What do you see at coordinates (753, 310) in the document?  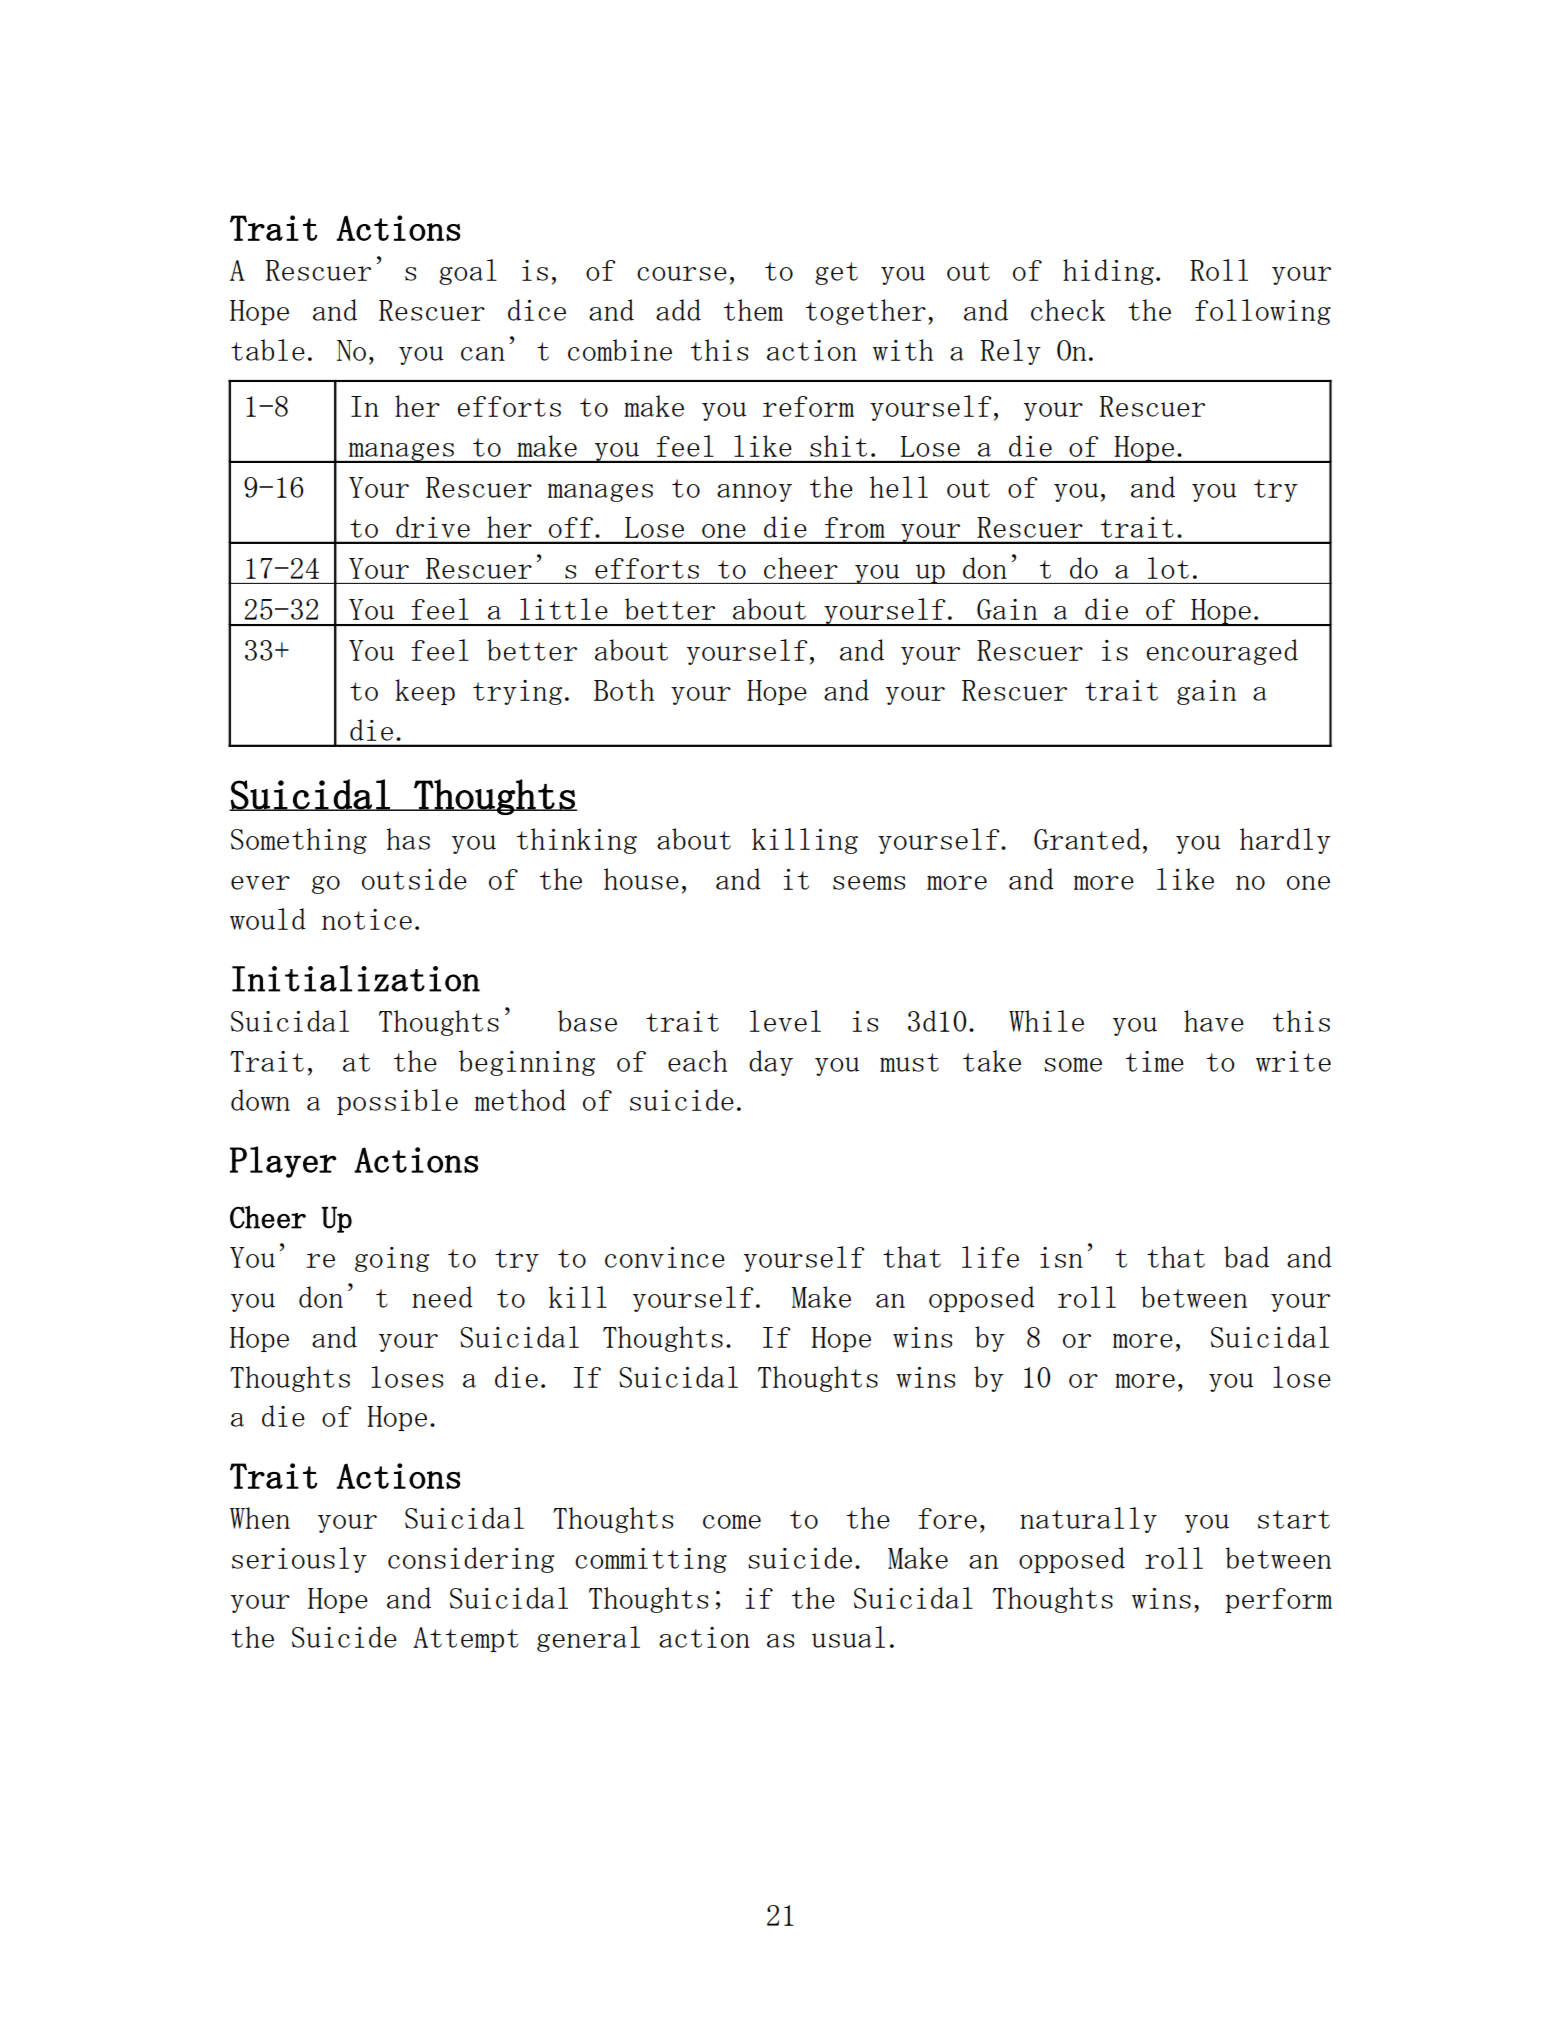 I see `them` at bounding box center [753, 310].
